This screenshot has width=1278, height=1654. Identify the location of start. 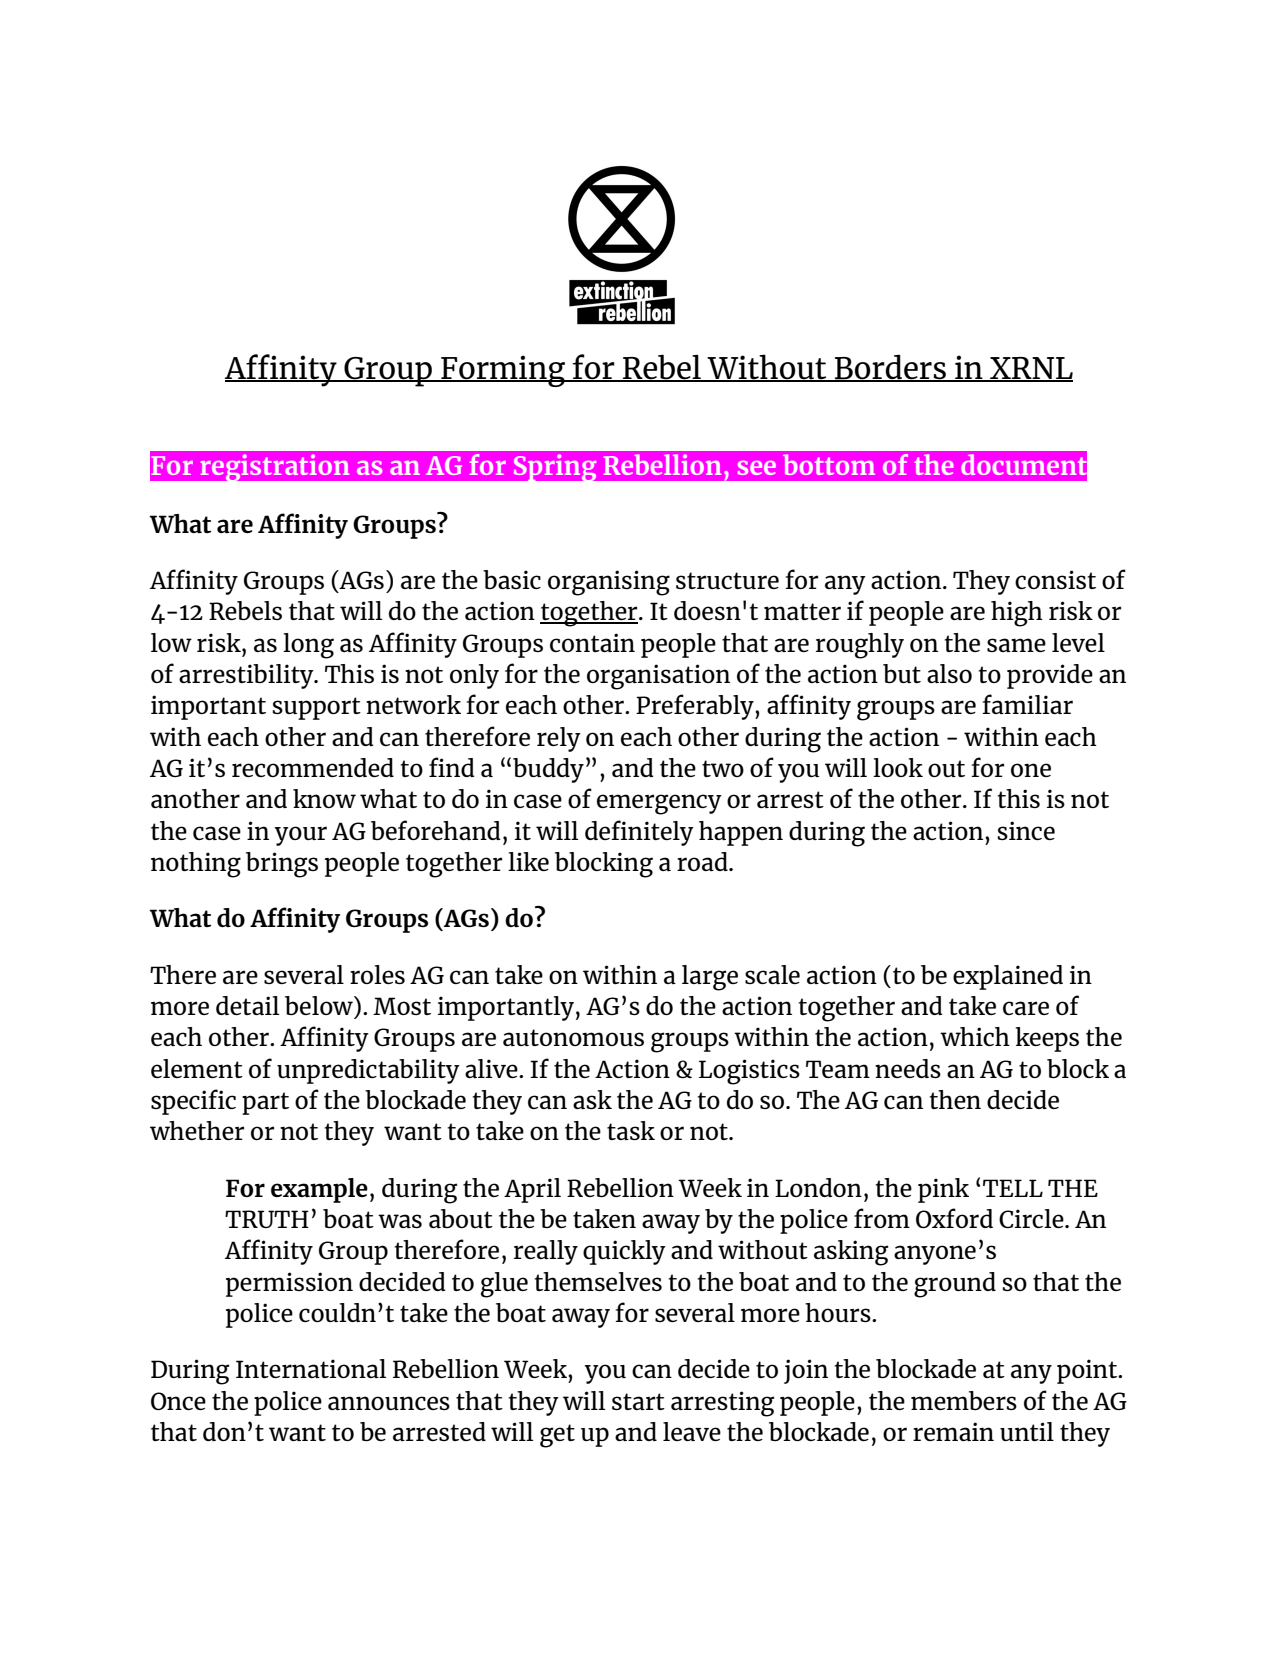
(638, 1401).
